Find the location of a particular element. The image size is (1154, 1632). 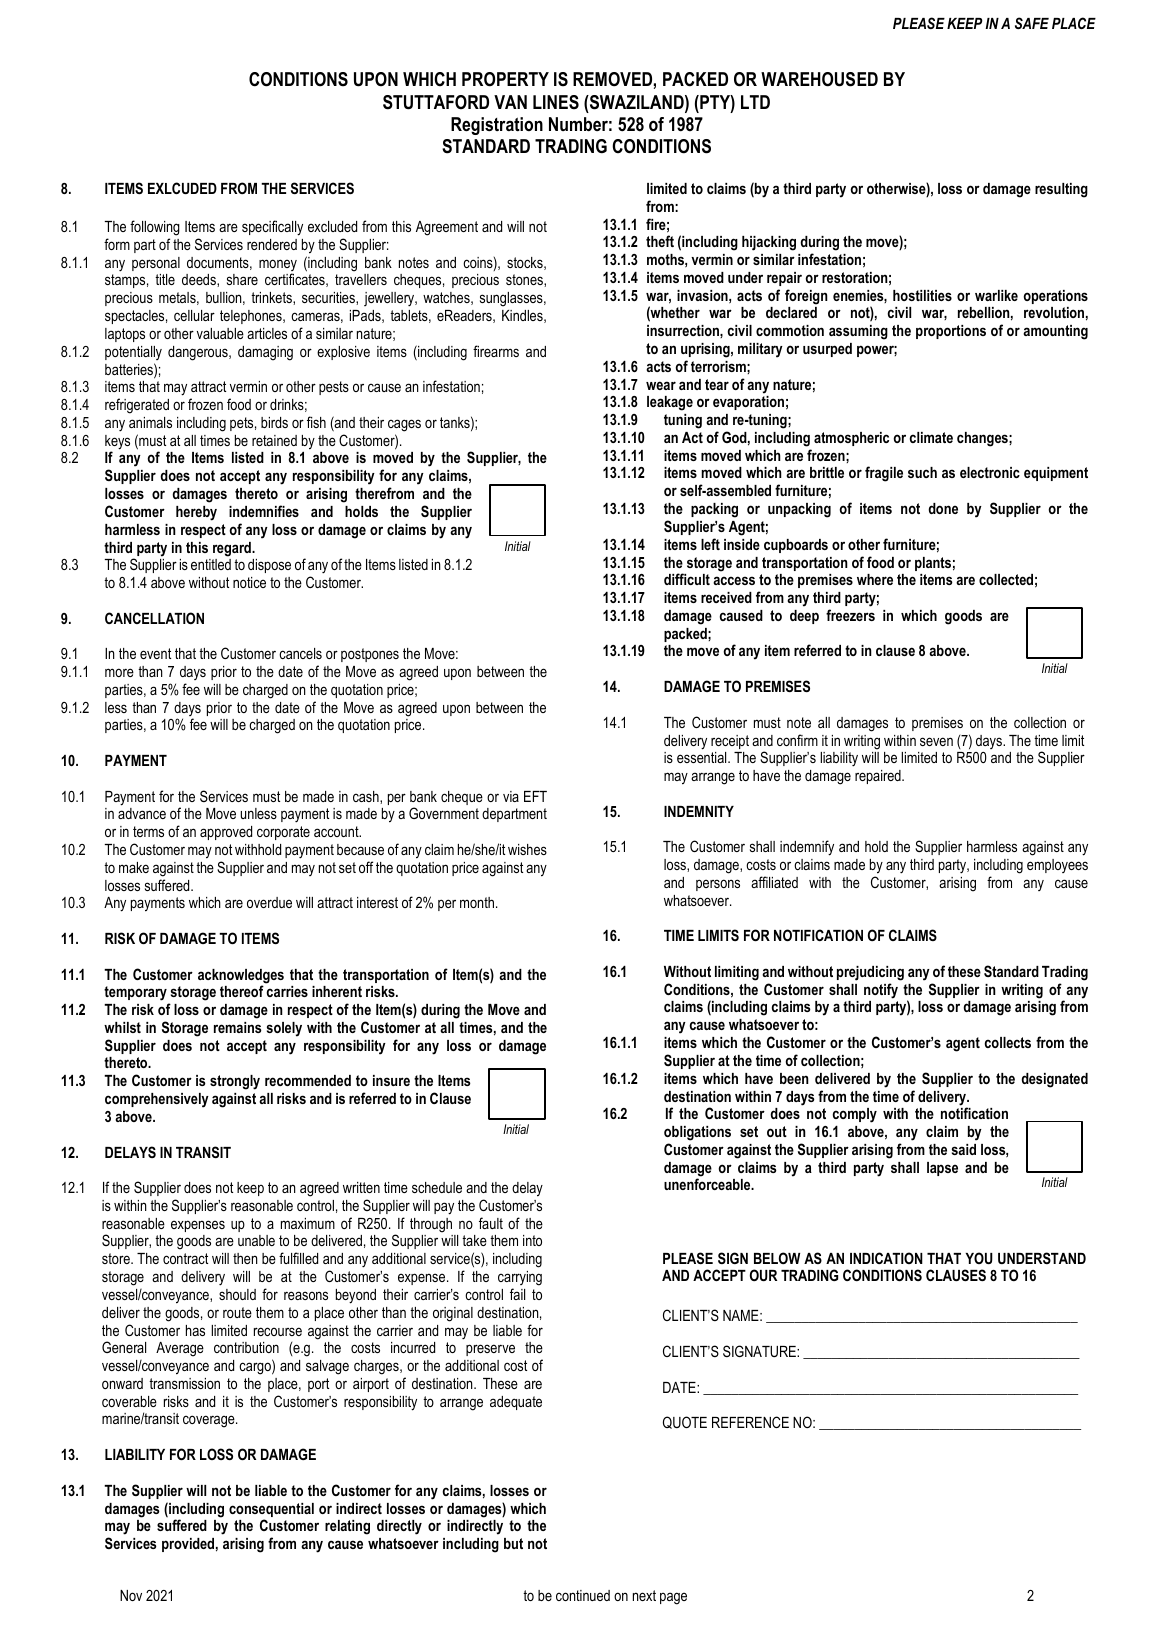

regard is located at coordinates (233, 549).
